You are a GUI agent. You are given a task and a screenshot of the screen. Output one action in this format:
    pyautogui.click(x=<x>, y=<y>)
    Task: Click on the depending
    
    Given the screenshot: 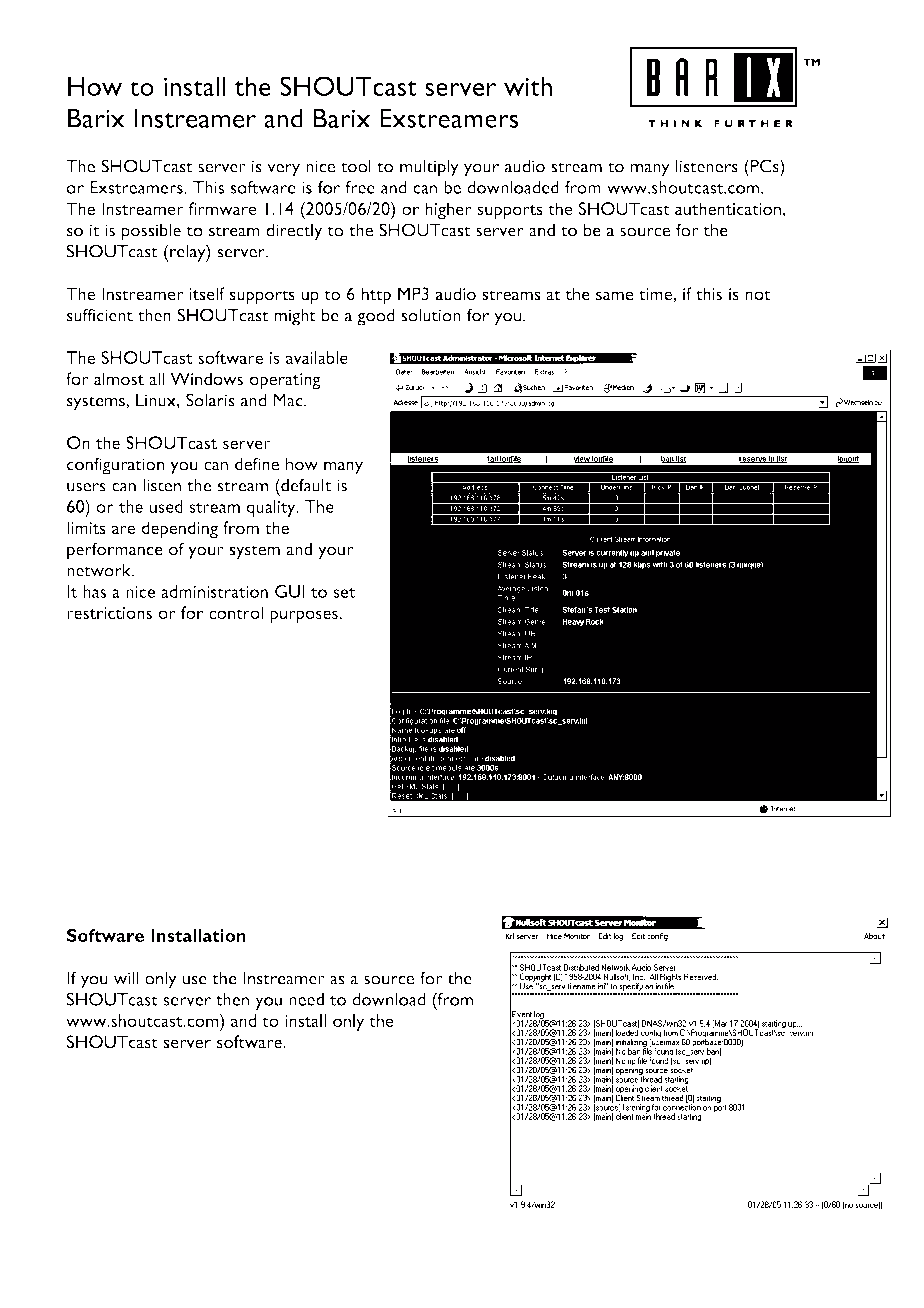 What is the action you would take?
    pyautogui.click(x=180, y=530)
